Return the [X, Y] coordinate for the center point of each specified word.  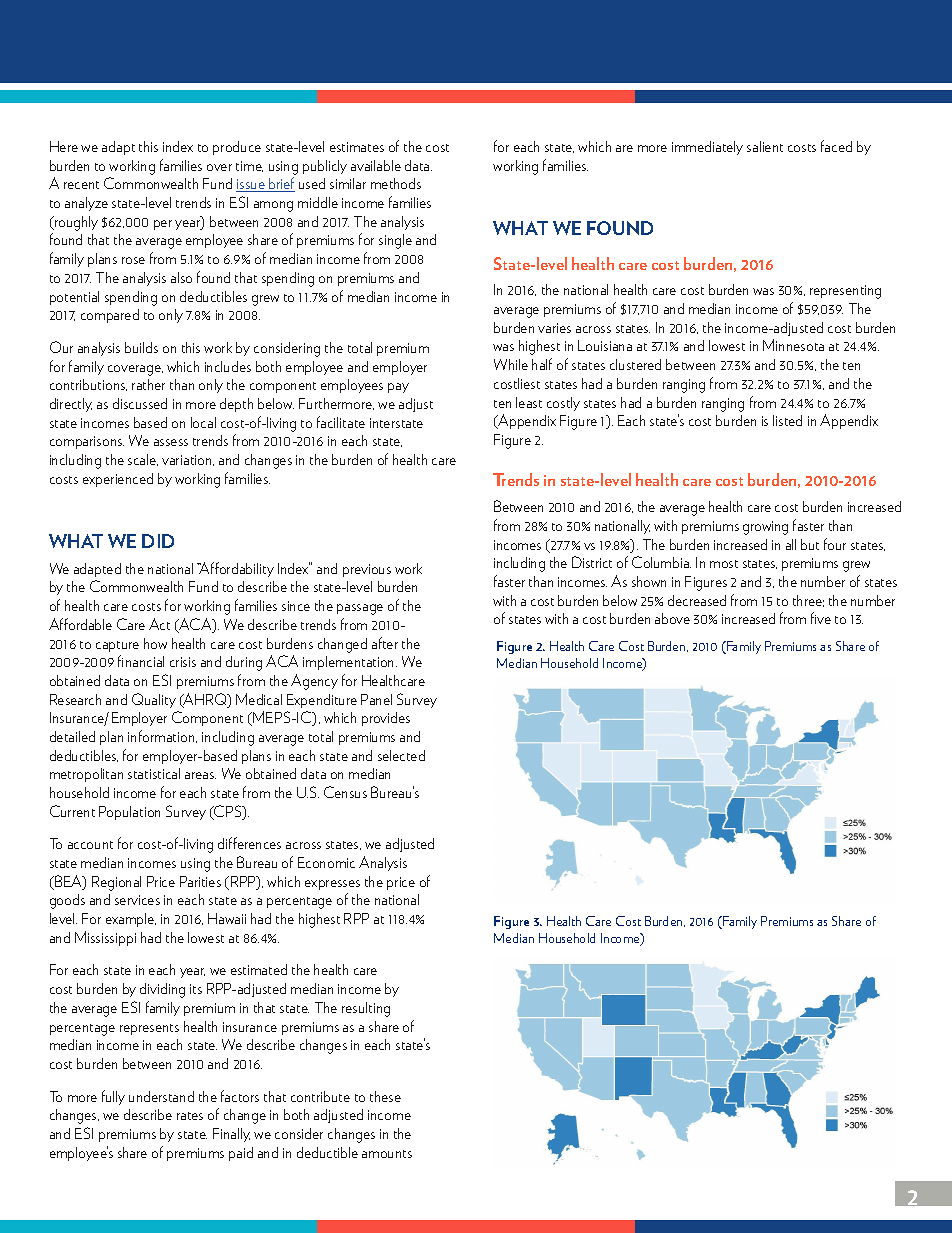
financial [141, 661]
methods [396, 183]
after [385, 643]
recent [81, 185]
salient [765, 146]
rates [190, 1116]
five [821, 618]
